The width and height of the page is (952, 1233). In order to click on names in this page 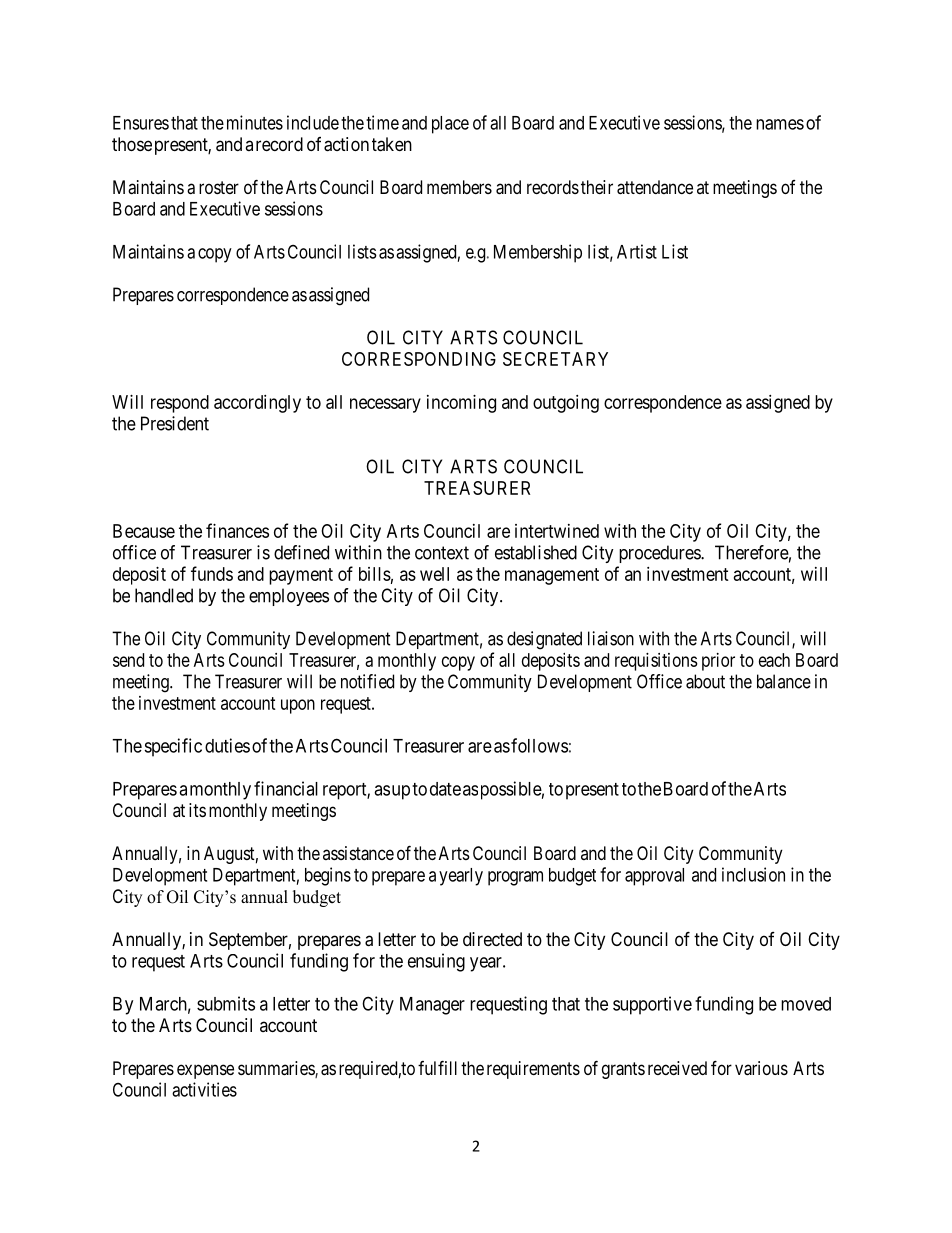, I will do `click(780, 124)`.
